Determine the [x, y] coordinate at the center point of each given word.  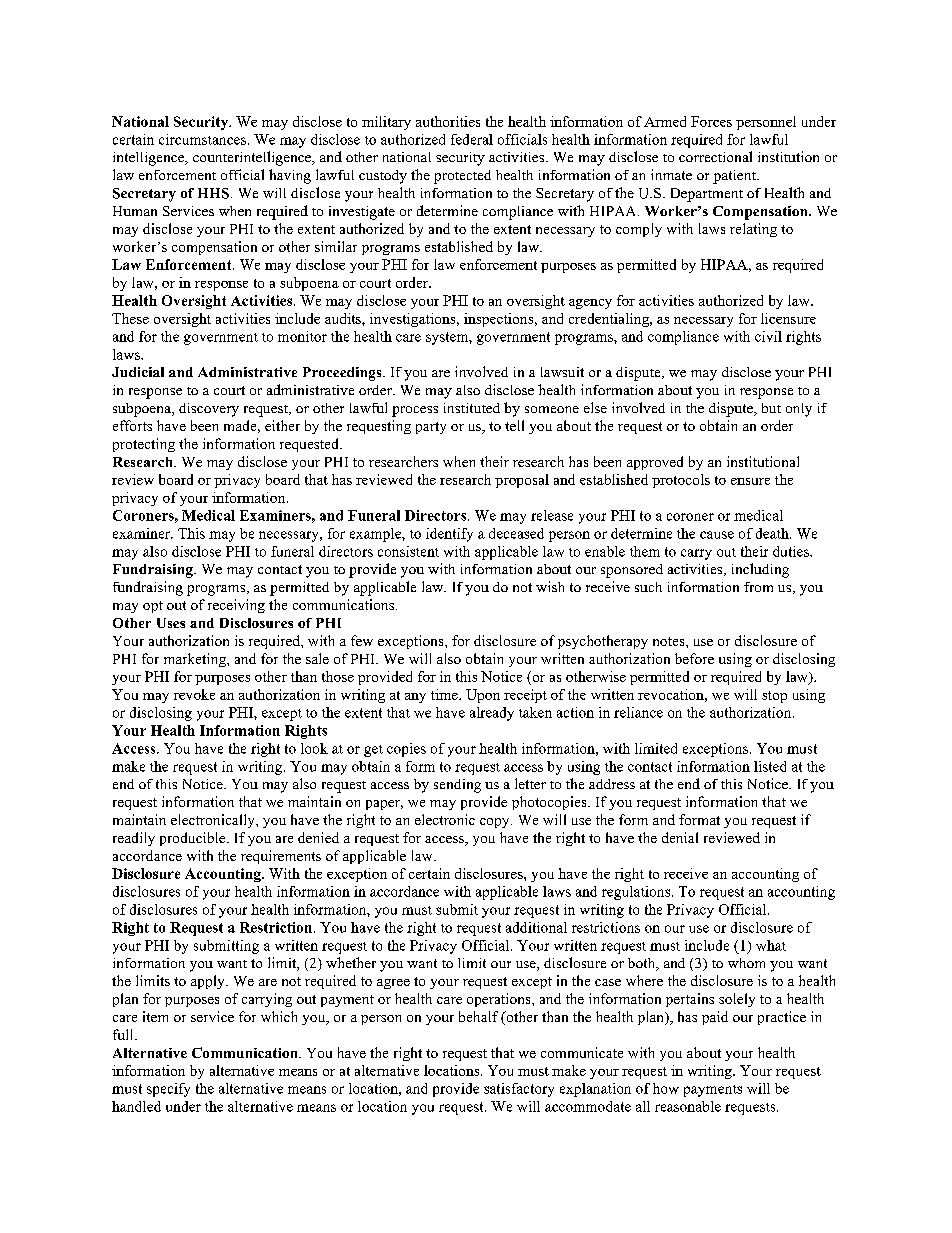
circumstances [202, 139]
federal [472, 139]
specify [168, 1090]
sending [457, 786]
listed [770, 766]
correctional [715, 156]
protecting [144, 445]
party [431, 428]
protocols [681, 481]
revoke [194, 694]
